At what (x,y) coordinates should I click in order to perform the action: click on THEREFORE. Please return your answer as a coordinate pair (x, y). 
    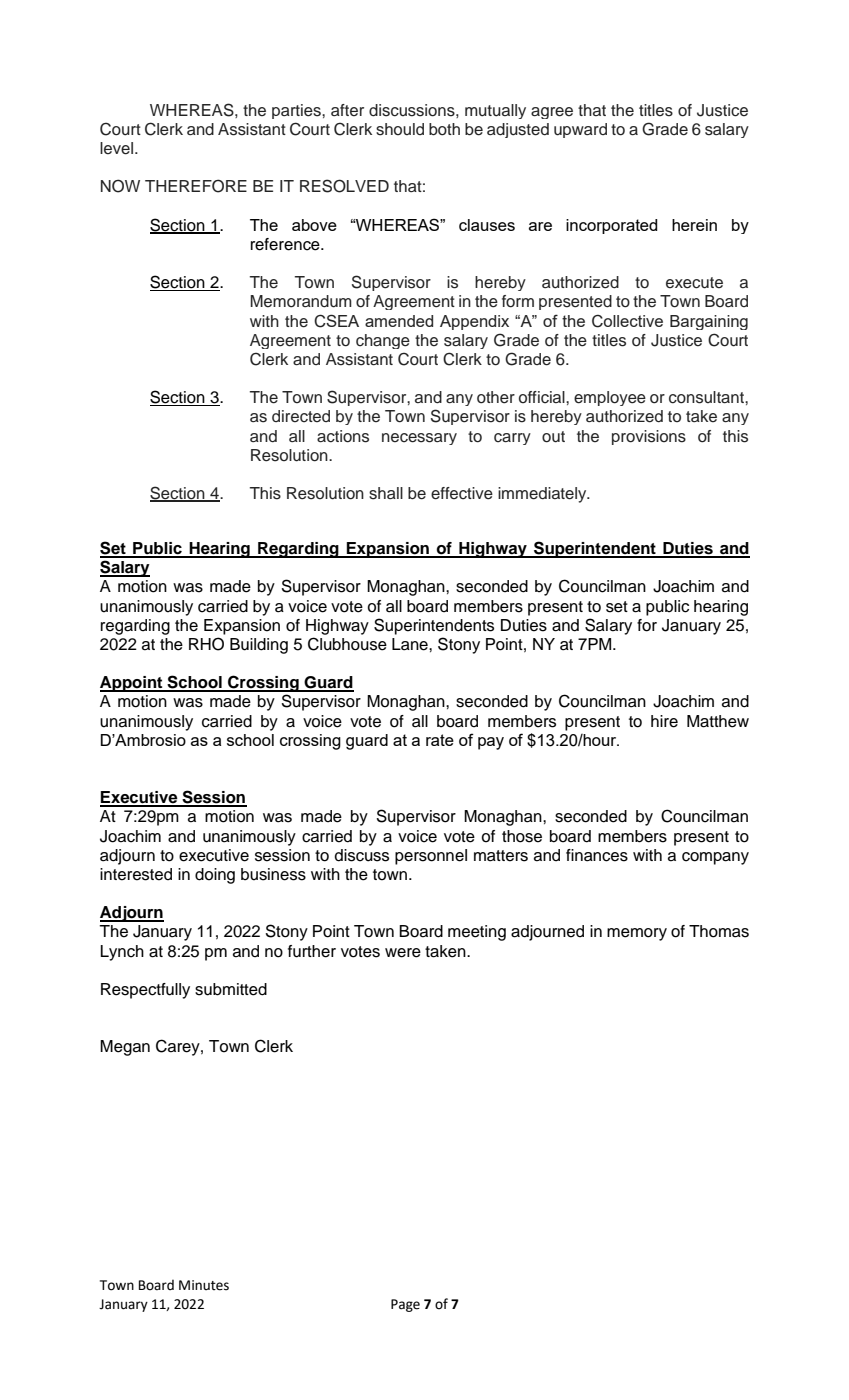
    Looking at the image, I should click on (196, 186).
